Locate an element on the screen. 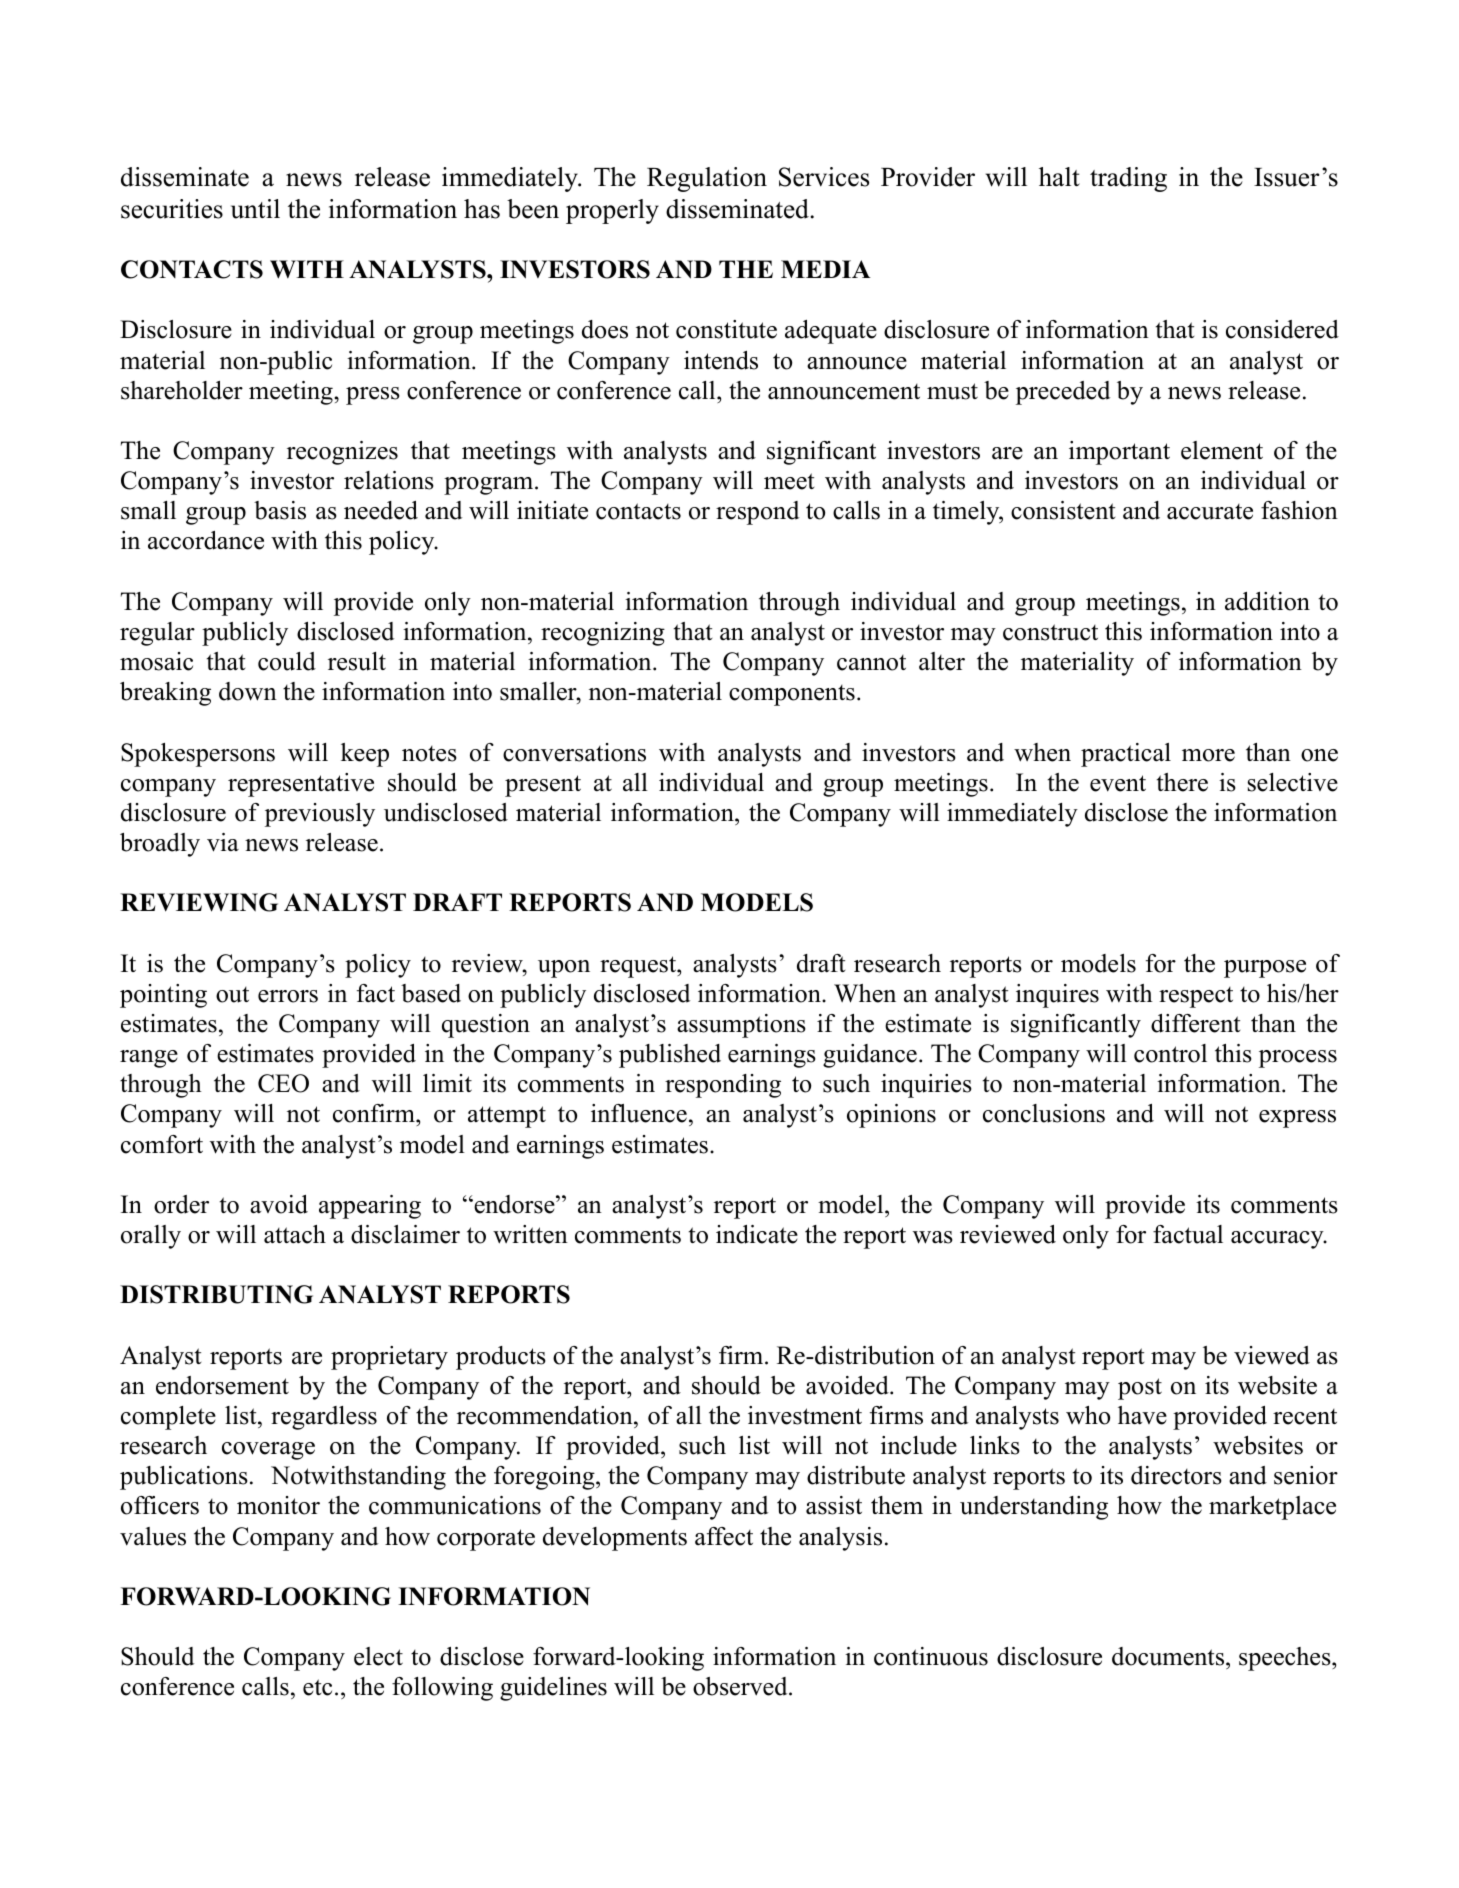 This screenshot has height=1888, width=1459. observed is located at coordinates (741, 1686).
